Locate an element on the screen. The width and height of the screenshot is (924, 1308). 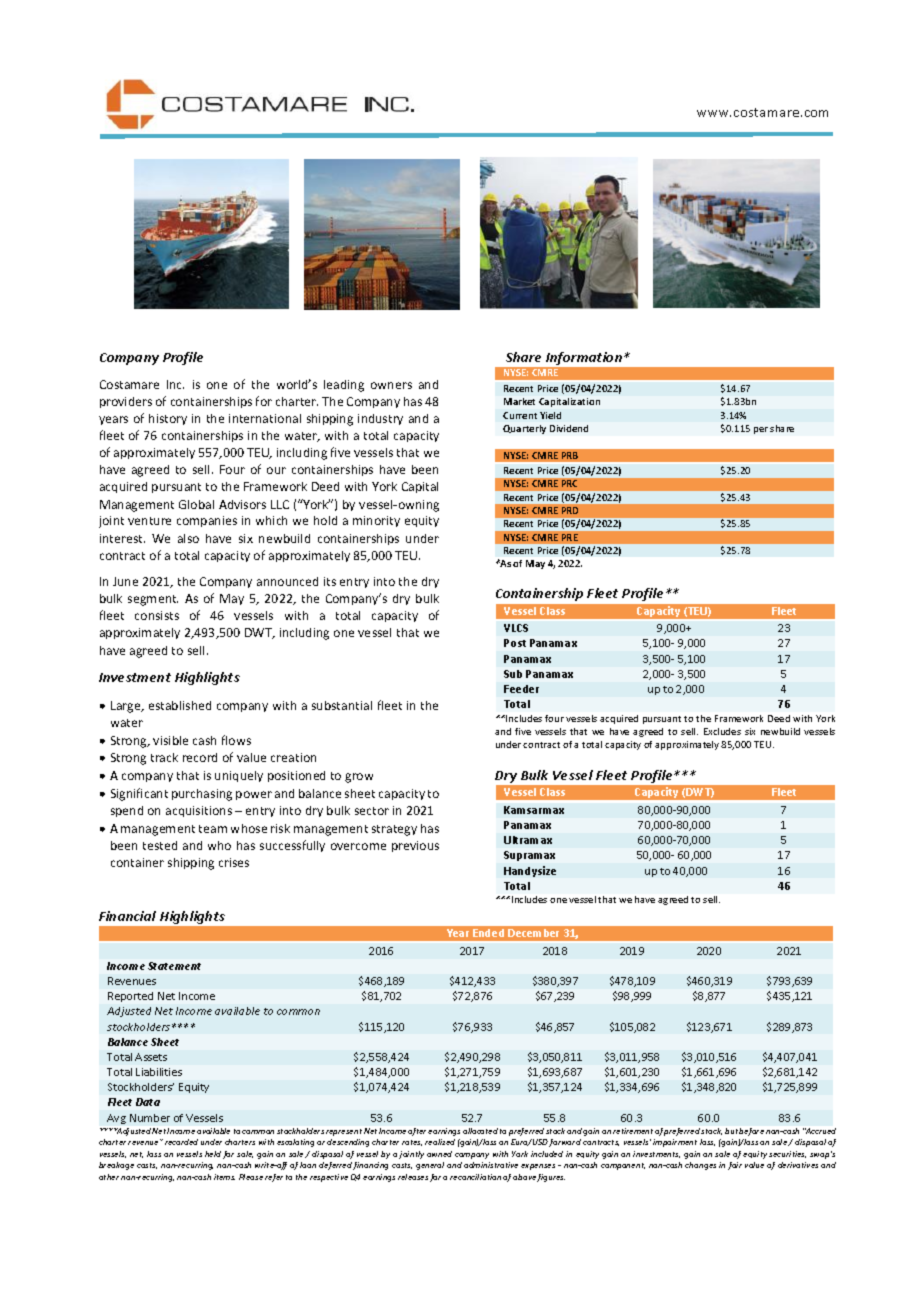
Feeder is located at coordinates (521, 689).
